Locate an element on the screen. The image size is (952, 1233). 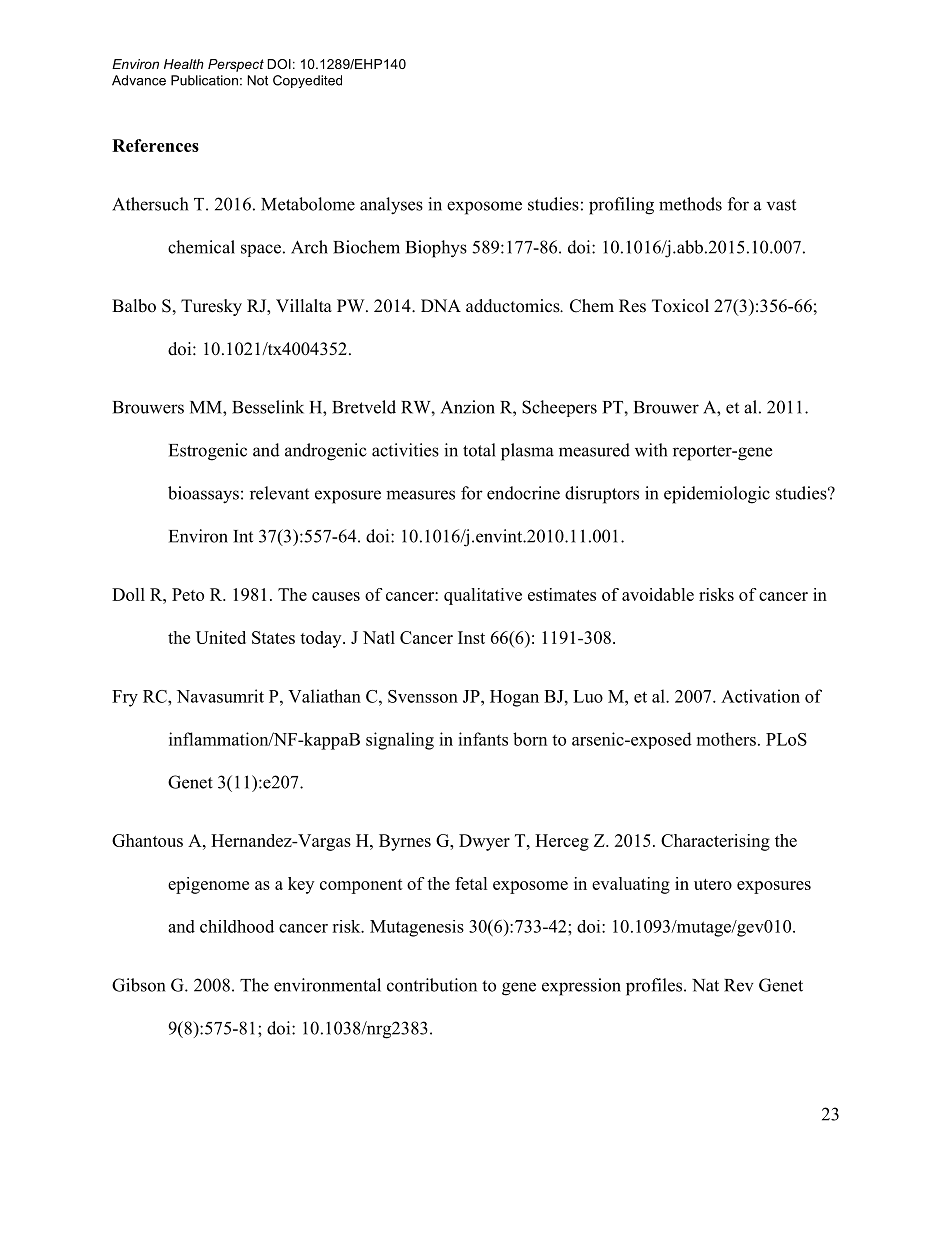
Estrogenic is located at coordinates (208, 452).
